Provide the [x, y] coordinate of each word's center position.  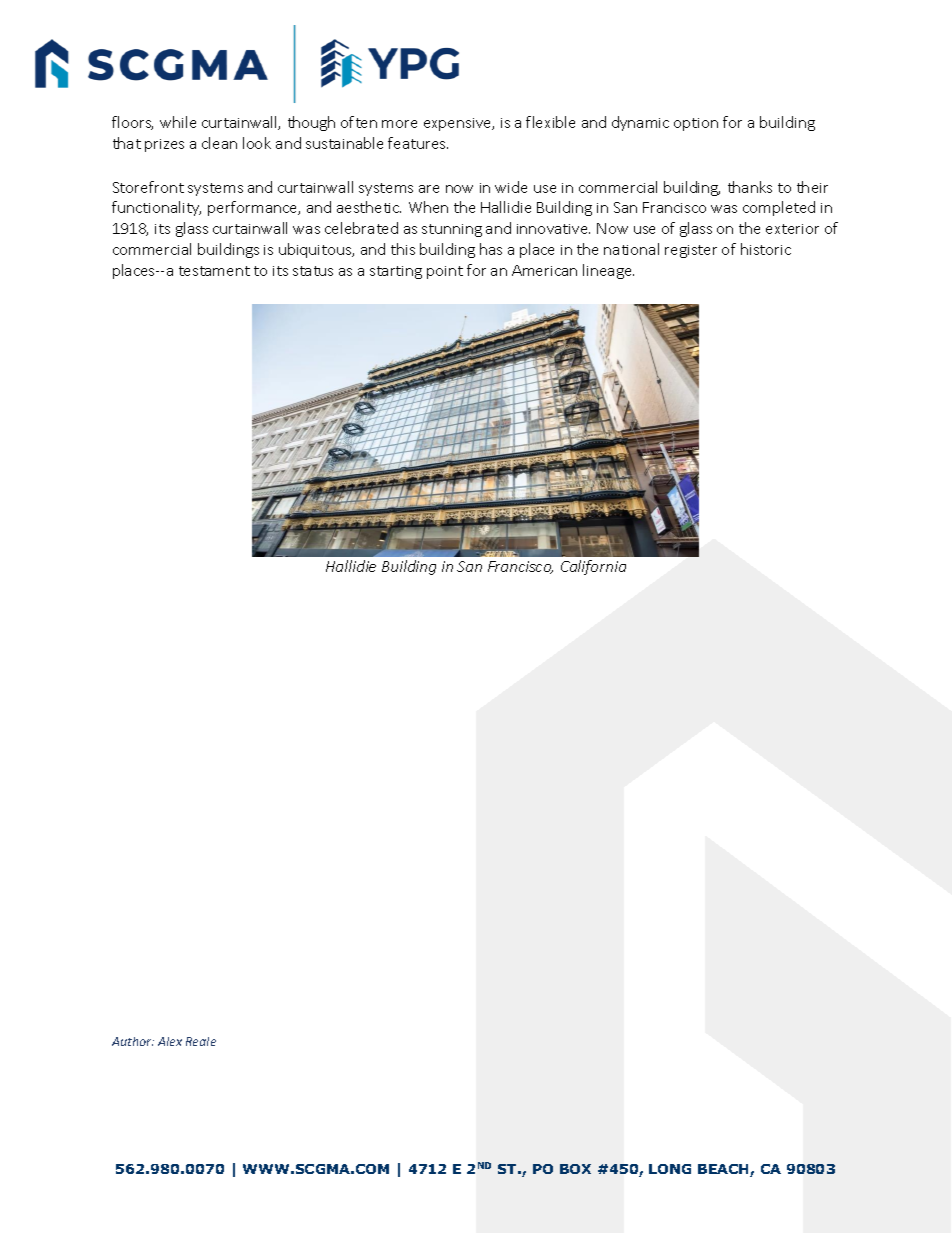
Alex [170, 1041]
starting [396, 272]
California [593, 567]
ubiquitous [316, 250]
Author [133, 1041]
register [691, 251]
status [313, 271]
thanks [750, 187]
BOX [575, 1169]
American [544, 270]
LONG [670, 1169]
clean [219, 143]
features [418, 143]
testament [214, 271]
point [445, 272]
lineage [608, 271]
